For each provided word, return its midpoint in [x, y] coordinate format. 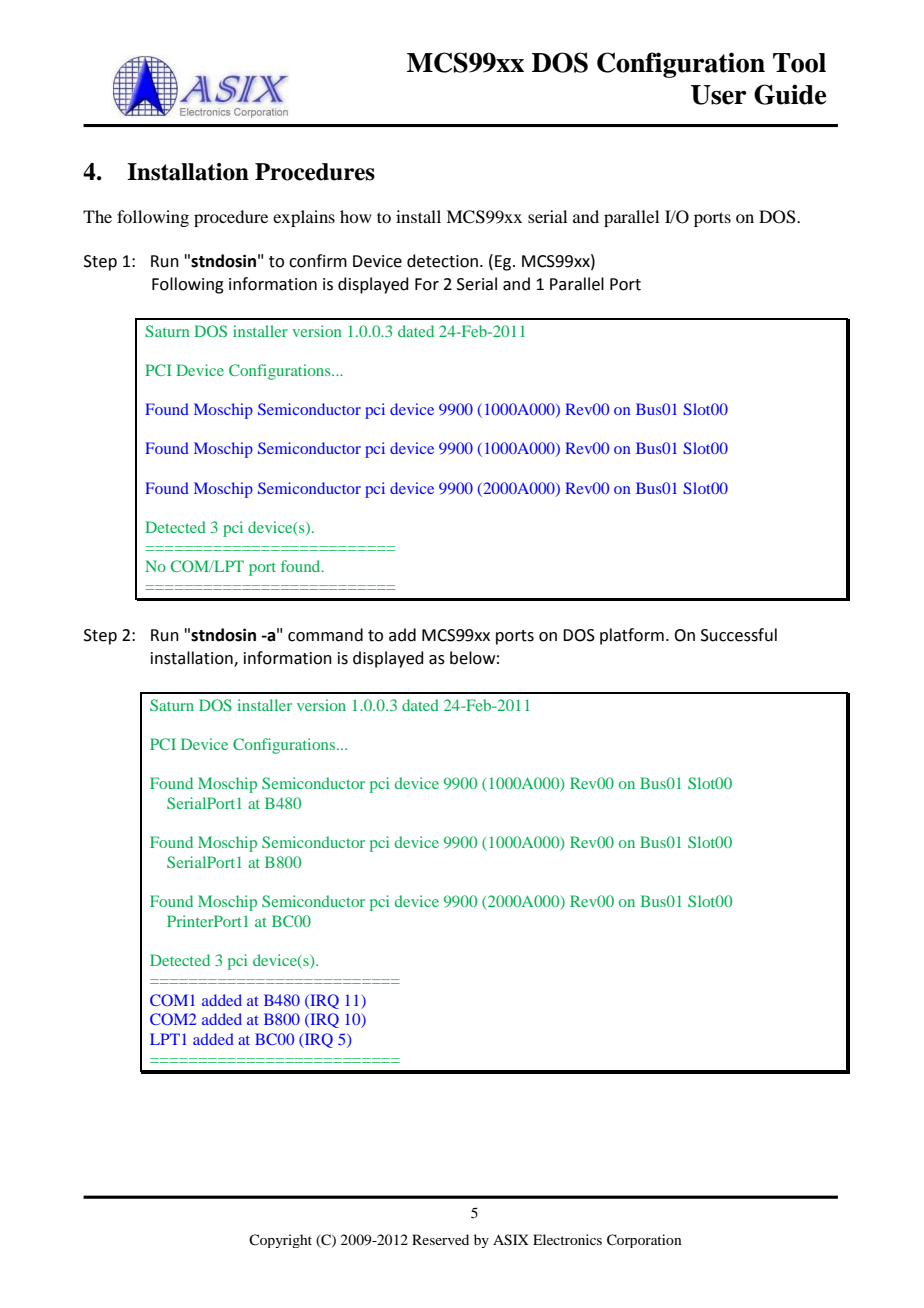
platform [632, 636]
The [97, 216]
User [718, 95]
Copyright [280, 1241]
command [325, 635]
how [356, 216]
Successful [739, 635]
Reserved [440, 1239]
